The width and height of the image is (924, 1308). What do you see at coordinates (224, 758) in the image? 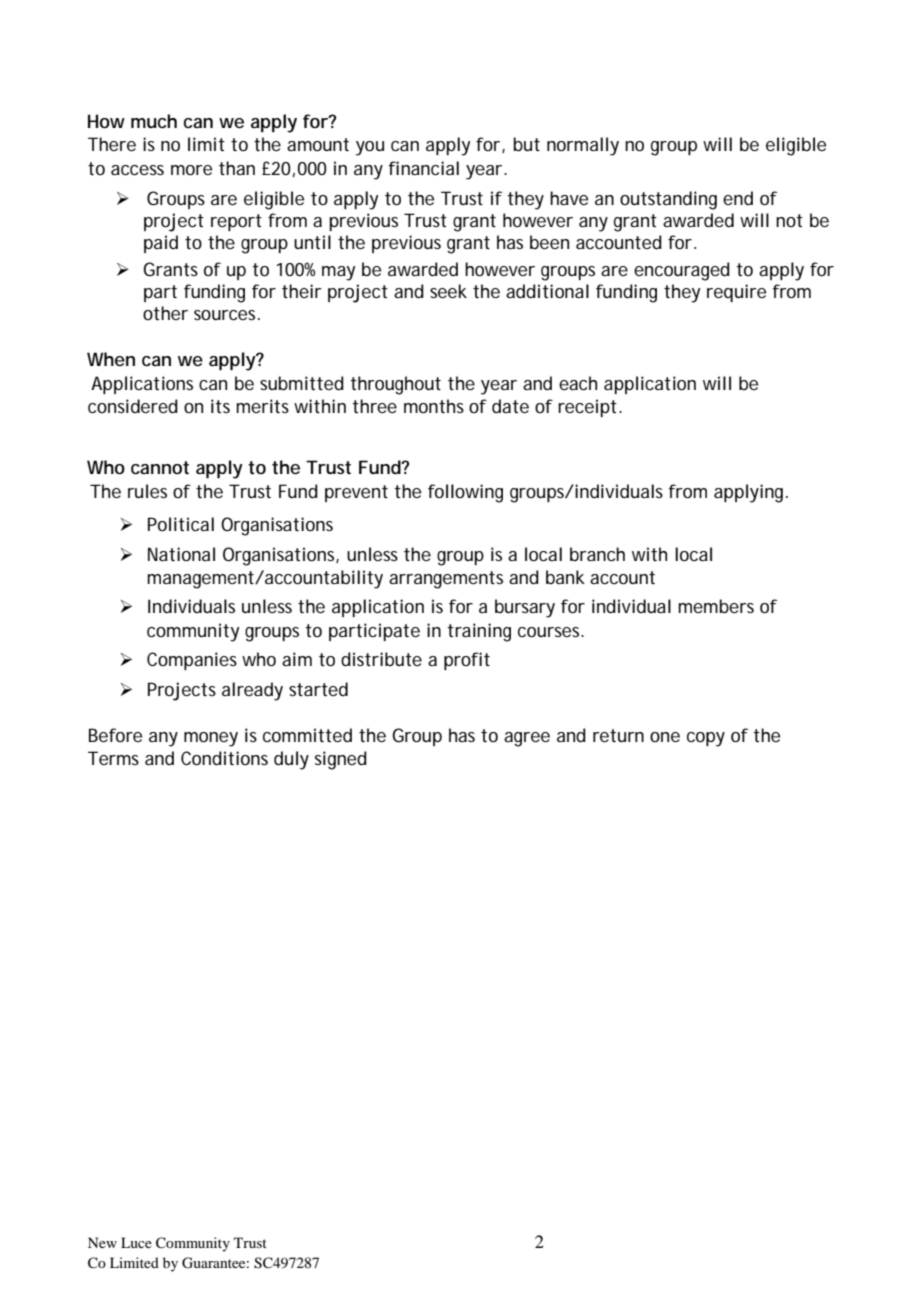
I see `Conditions` at bounding box center [224, 758].
